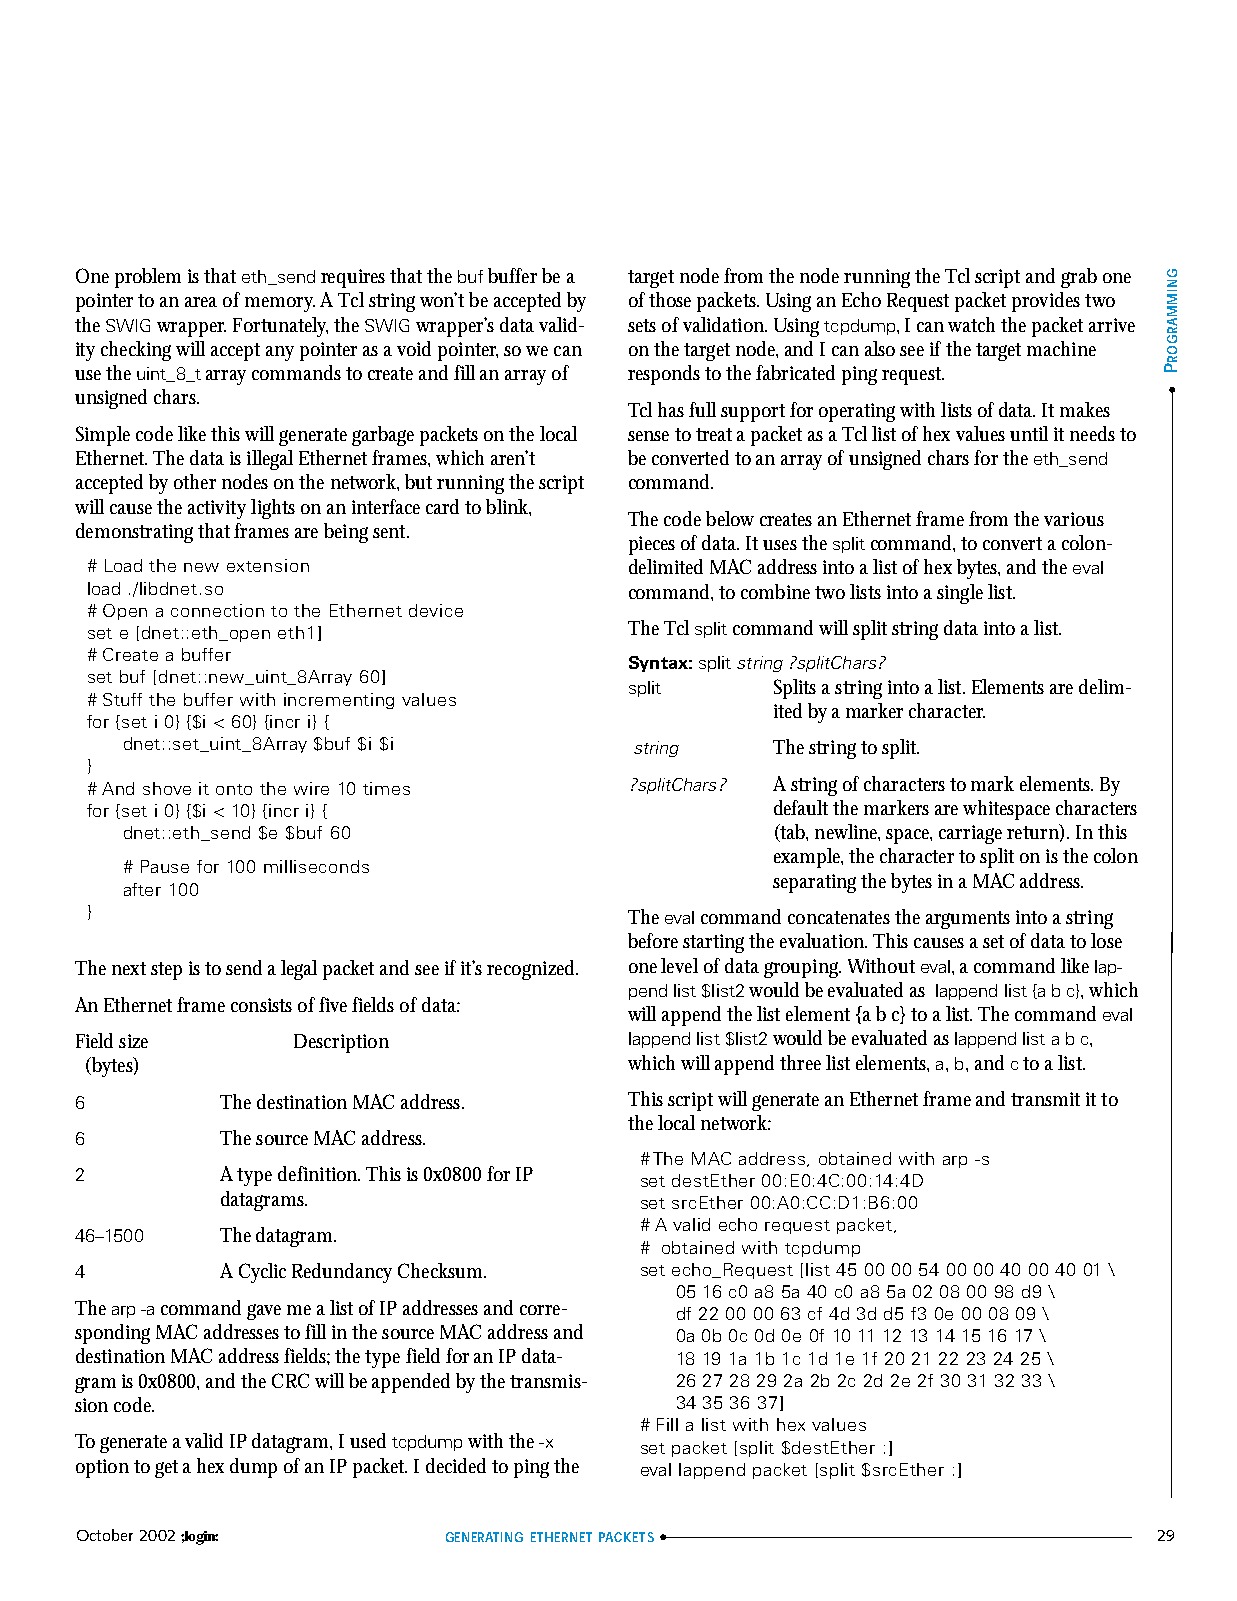 The height and width of the document is (1601, 1237). I want to click on single, so click(960, 594).
